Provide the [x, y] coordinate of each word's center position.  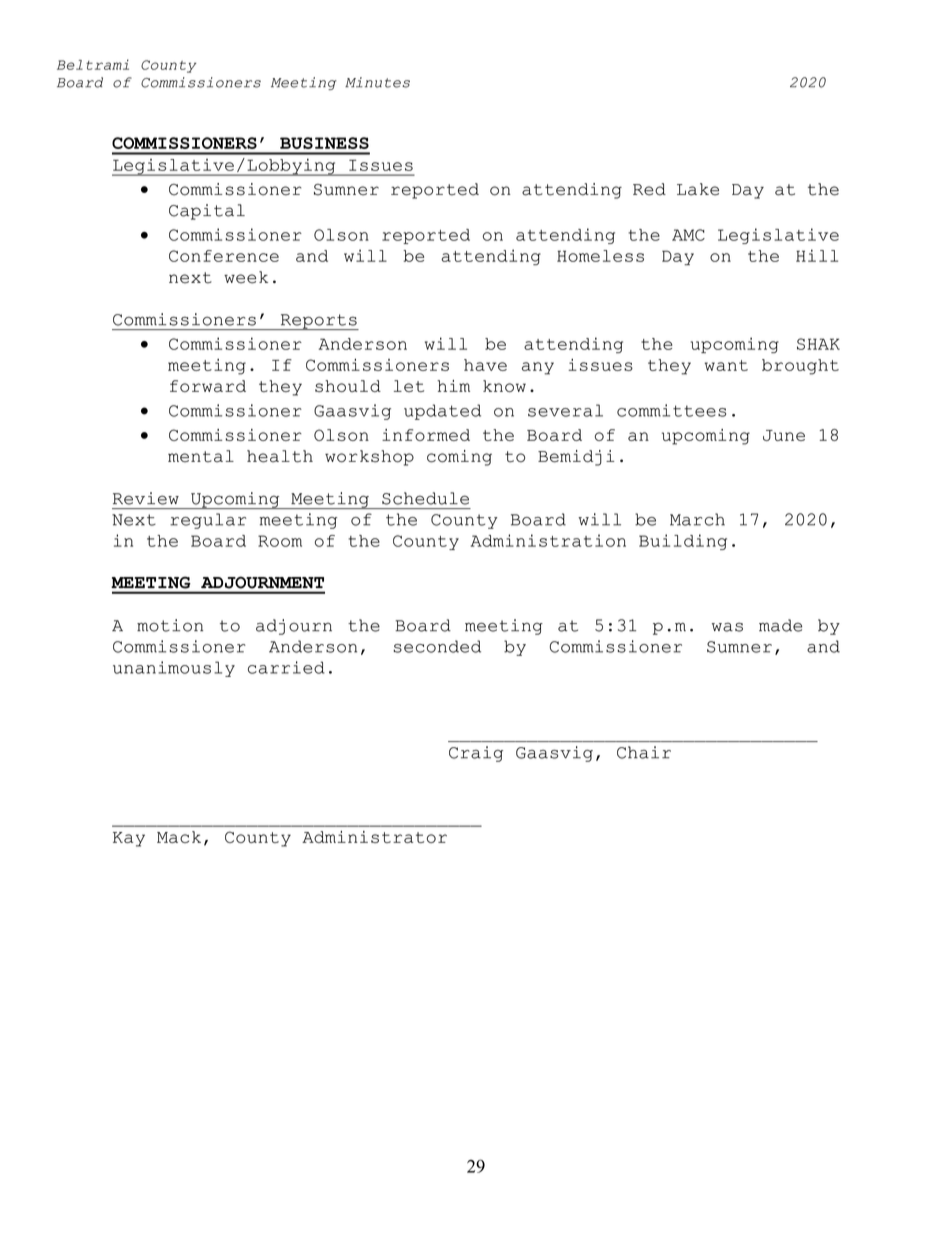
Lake [698, 189]
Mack [179, 837]
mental [201, 456]
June [784, 435]
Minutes [377, 82]
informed [426, 435]
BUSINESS [324, 143]
